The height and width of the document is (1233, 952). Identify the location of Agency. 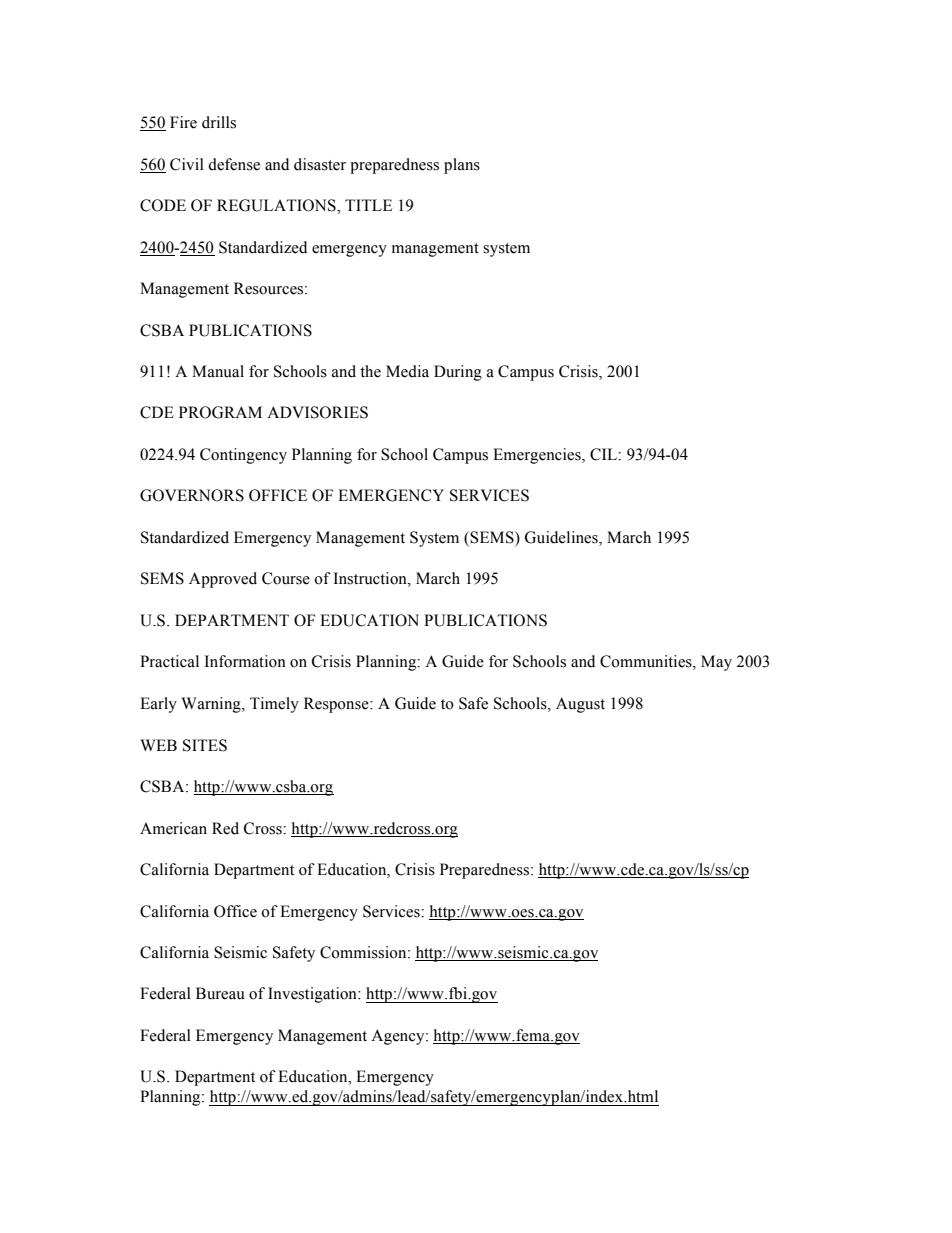
(399, 1037).
